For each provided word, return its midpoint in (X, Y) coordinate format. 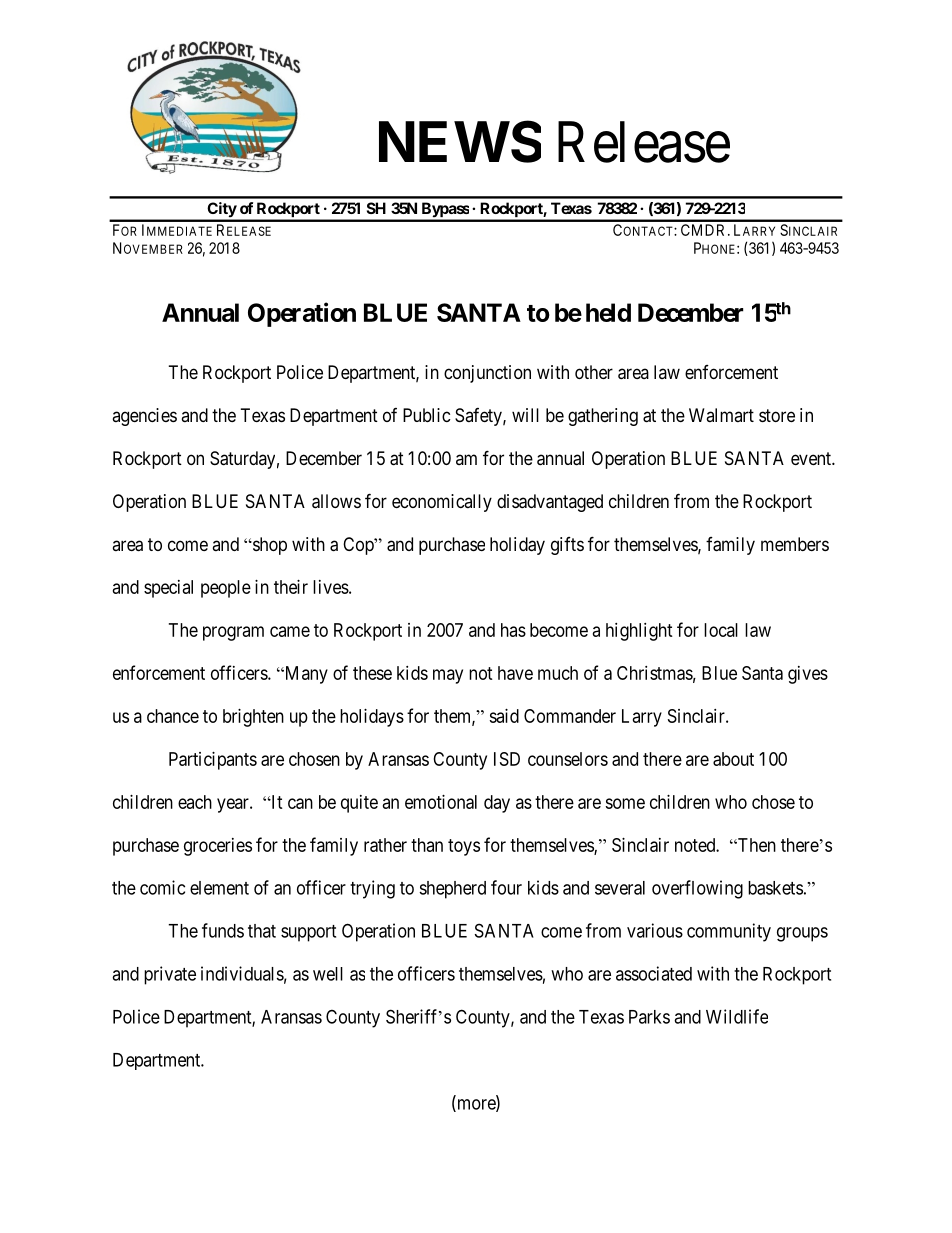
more (476, 1105)
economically (442, 503)
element (219, 888)
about (733, 759)
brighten (253, 718)
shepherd (452, 890)
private (170, 975)
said (504, 716)
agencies (144, 417)
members (795, 544)
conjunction (487, 374)
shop (268, 546)
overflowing (697, 889)
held (608, 312)
